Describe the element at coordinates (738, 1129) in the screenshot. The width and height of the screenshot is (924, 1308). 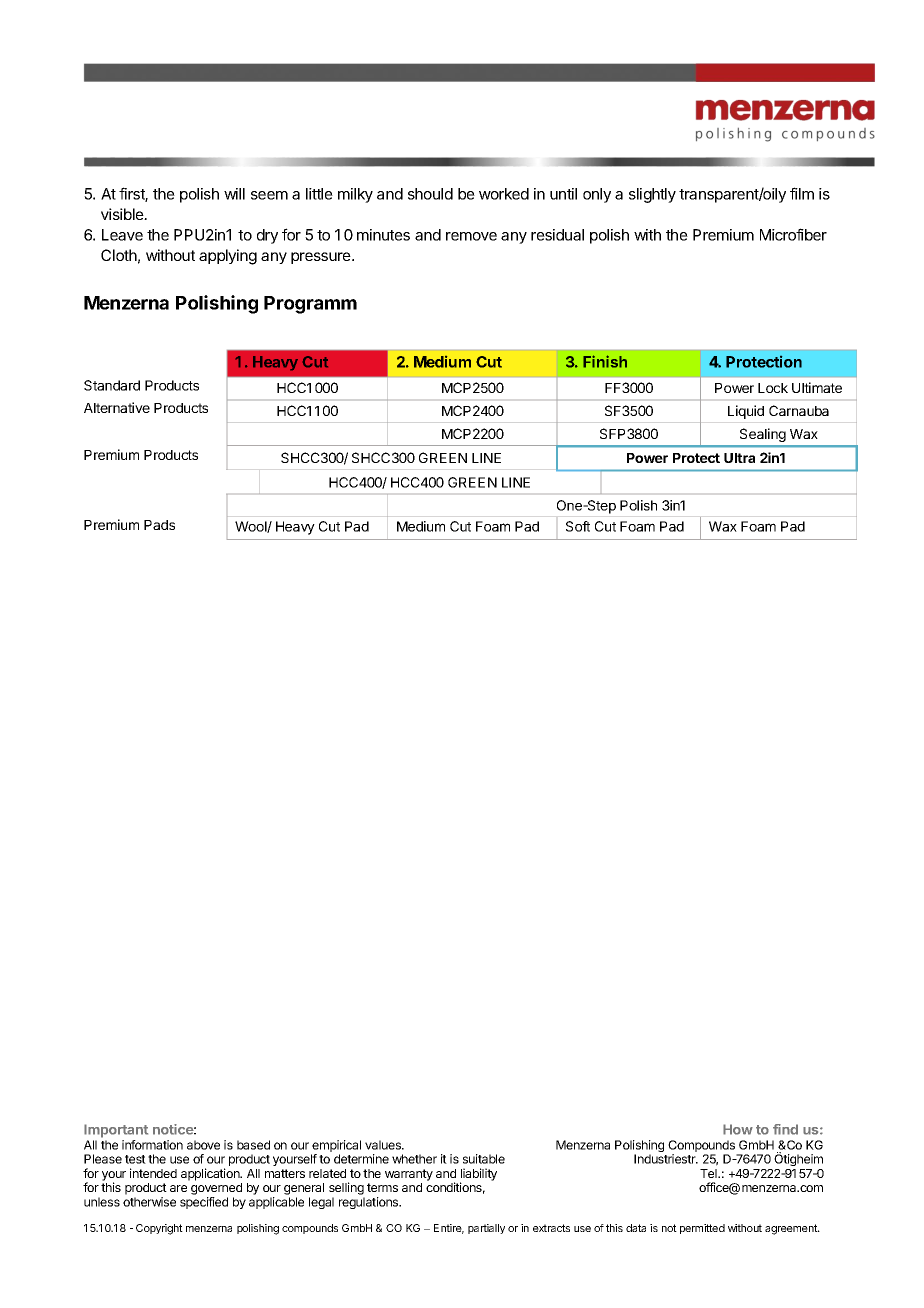
I see `How` at that location.
